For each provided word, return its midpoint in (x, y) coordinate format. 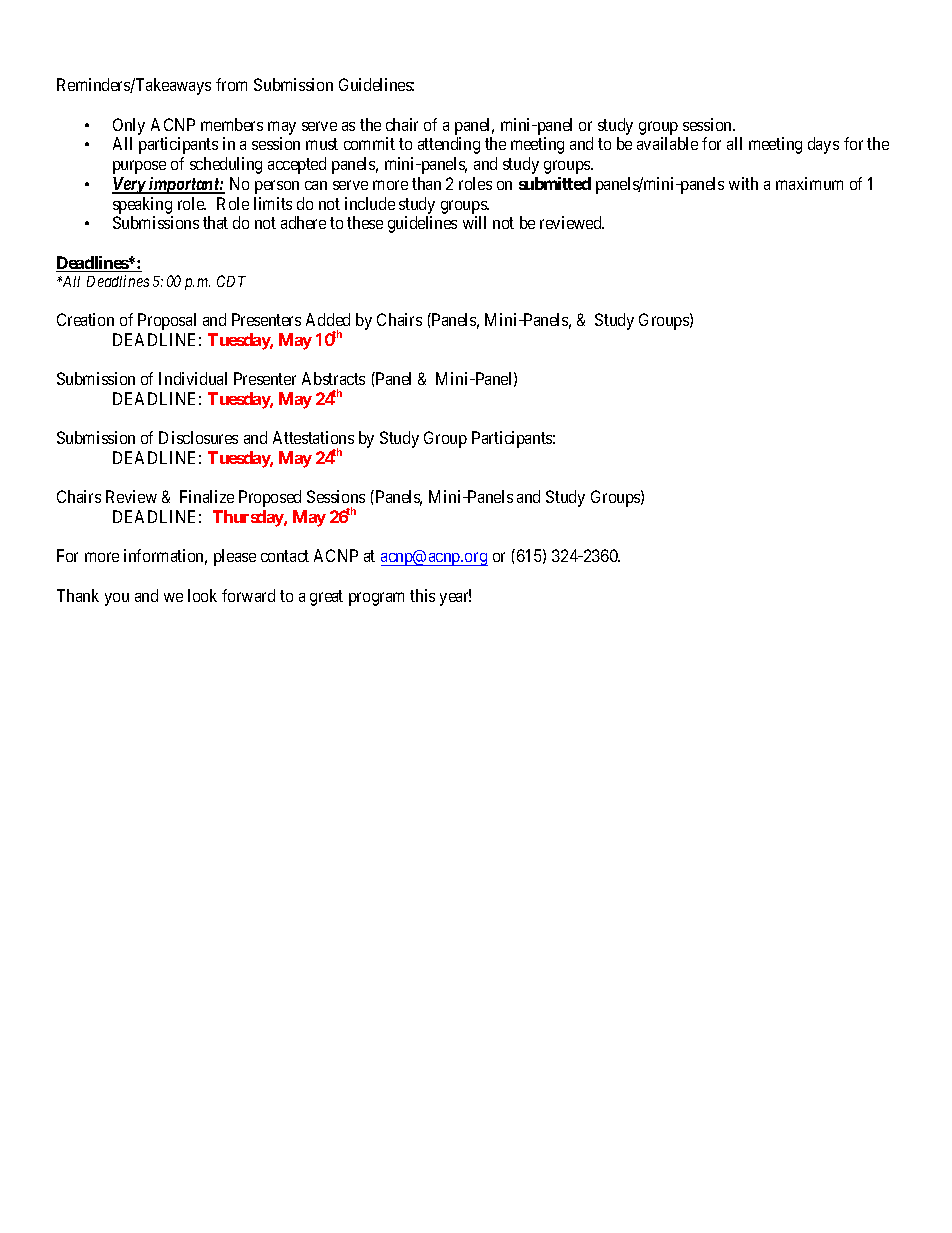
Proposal (167, 321)
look (202, 595)
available (667, 143)
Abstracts (333, 378)
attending (449, 145)
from (231, 84)
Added (328, 319)
